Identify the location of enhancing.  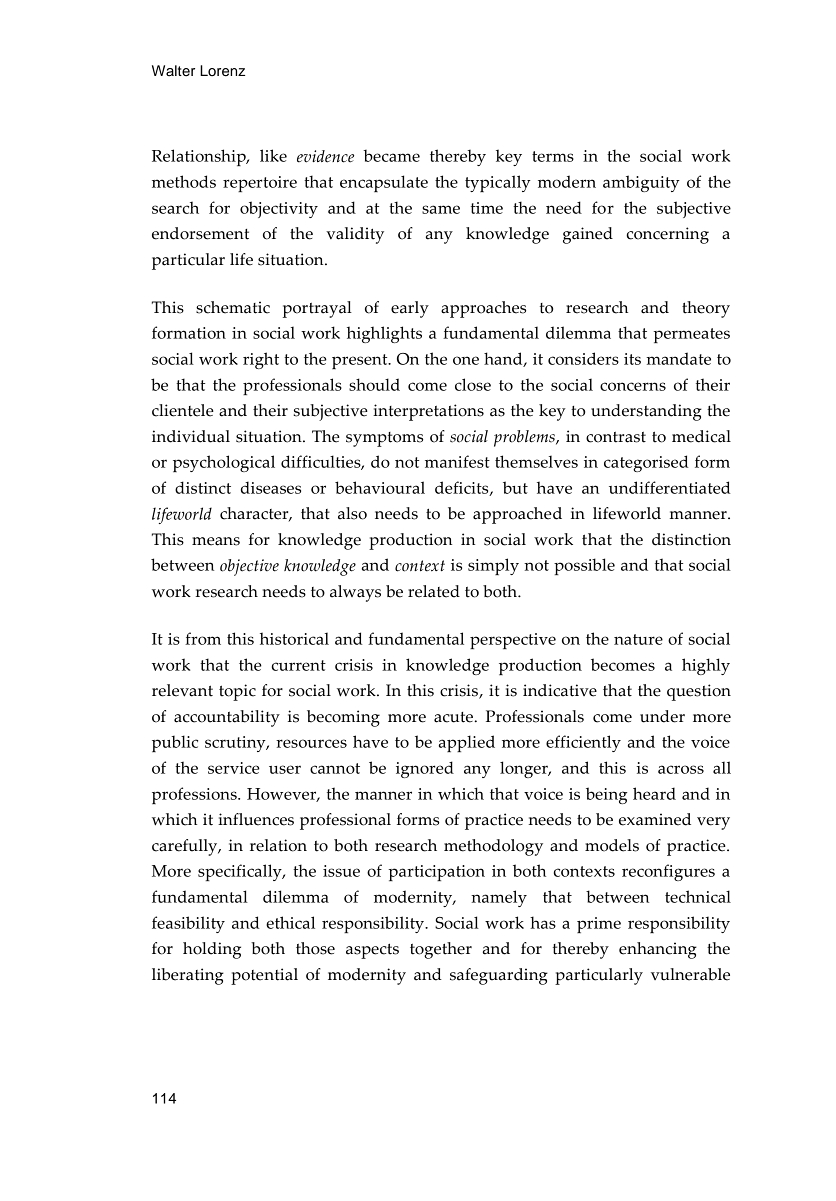
(658, 950).
